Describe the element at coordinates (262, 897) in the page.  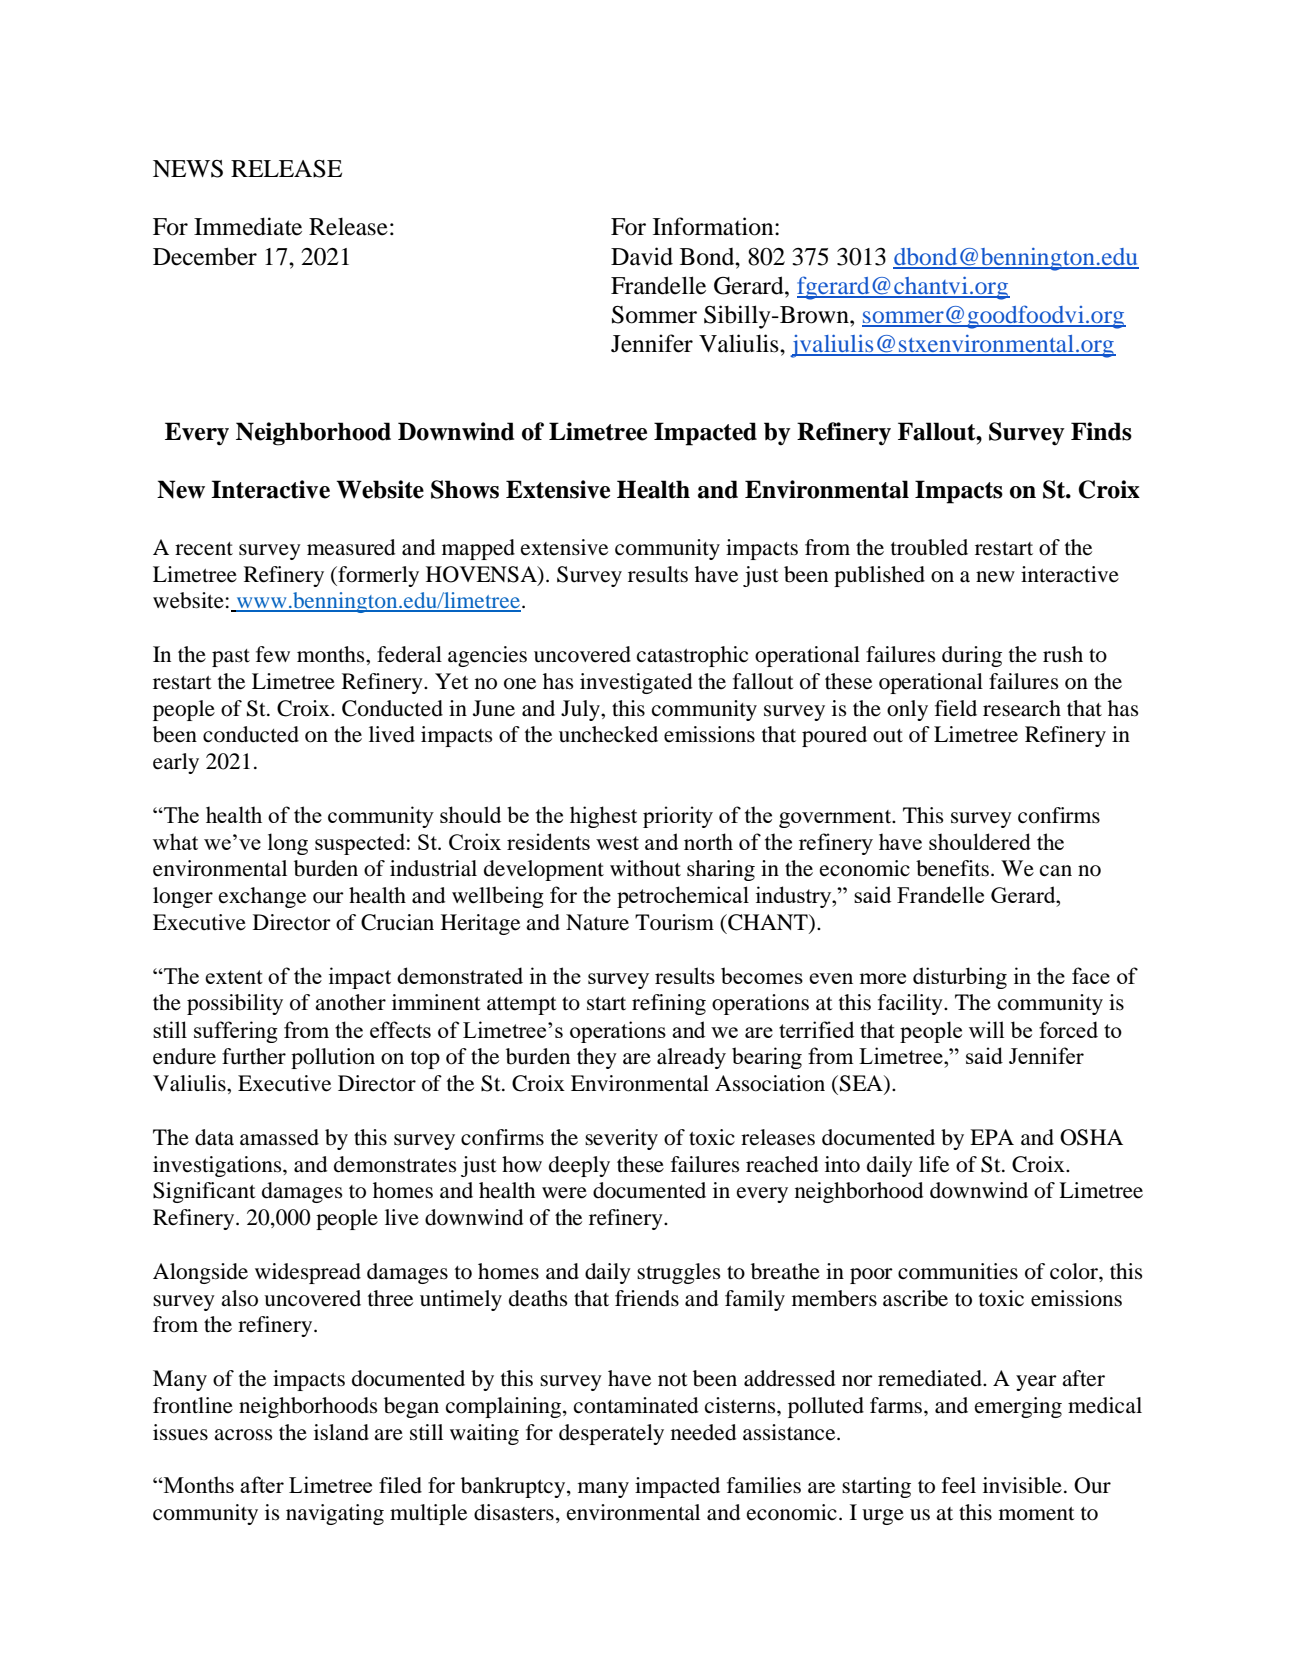
I see `exchange` at that location.
